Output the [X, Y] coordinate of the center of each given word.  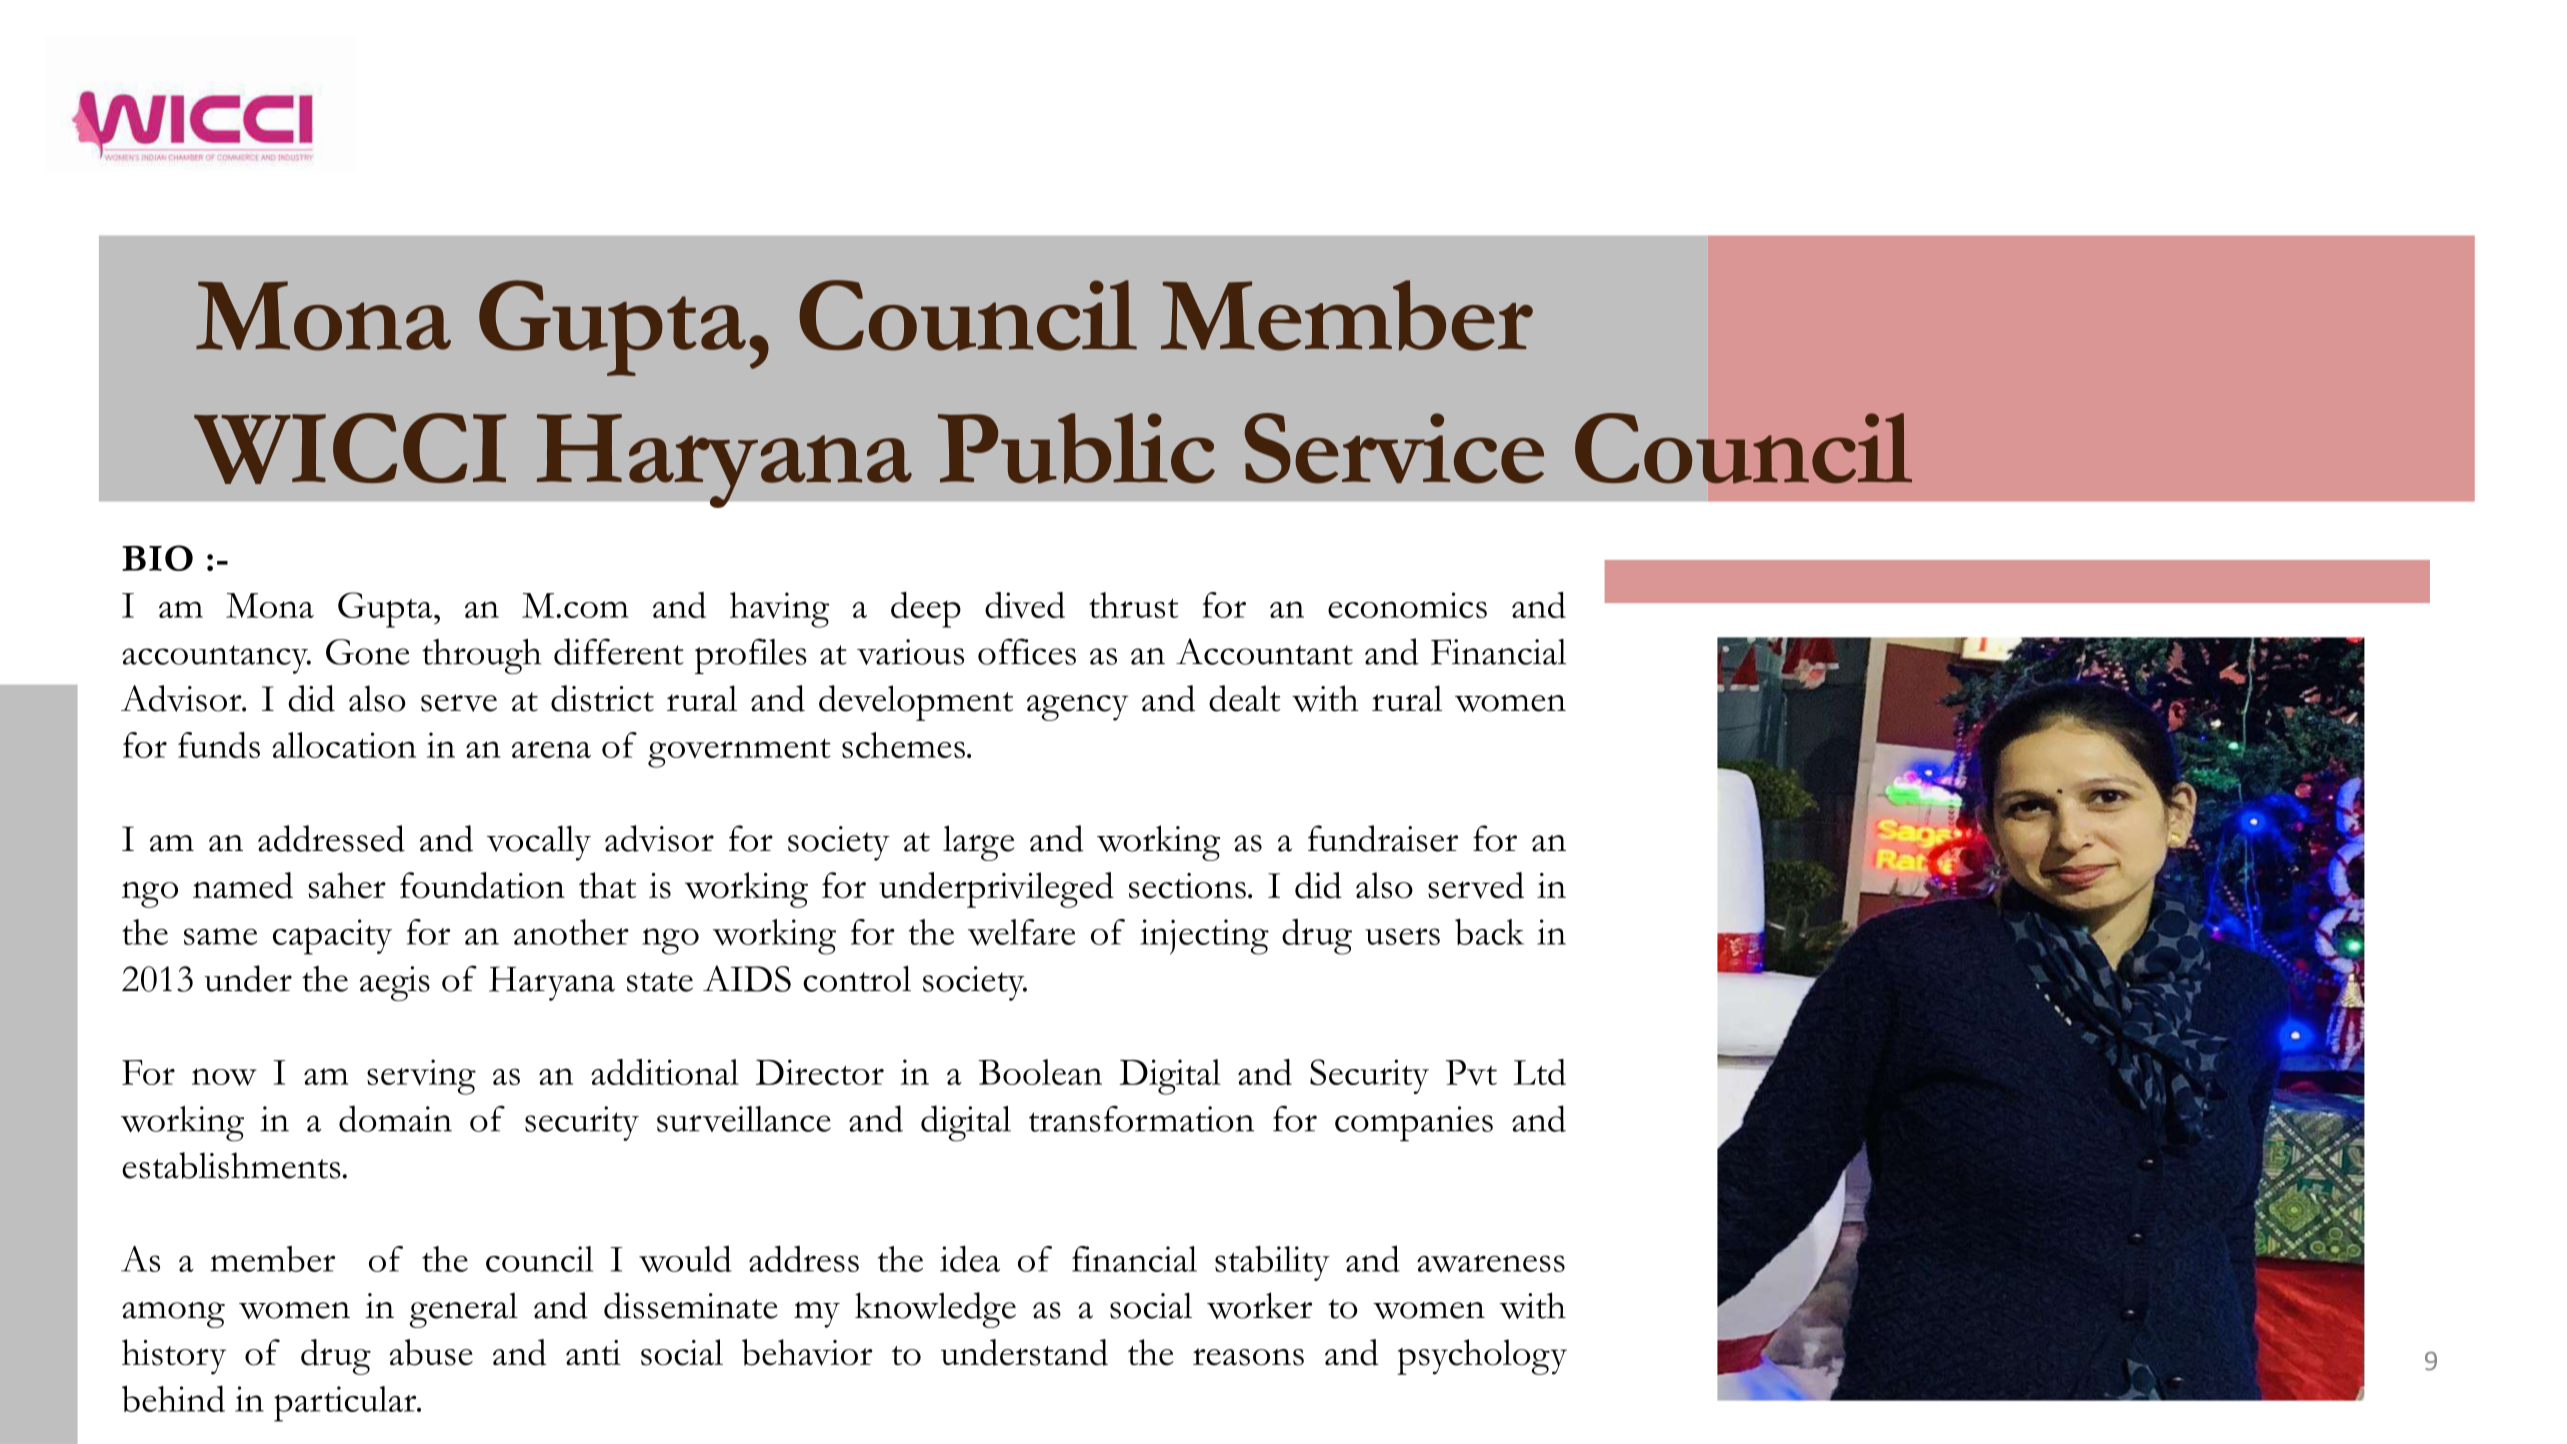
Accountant [1264, 651]
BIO [157, 558]
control [857, 979]
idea [970, 1258]
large [978, 843]
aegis [395, 983]
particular [346, 1404]
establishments [231, 1165]
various [910, 652]
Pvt [1471, 1072]
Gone [367, 652]
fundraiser [1383, 838]
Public [1076, 448]
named [243, 885]
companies [1414, 1124]
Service [1394, 448]
